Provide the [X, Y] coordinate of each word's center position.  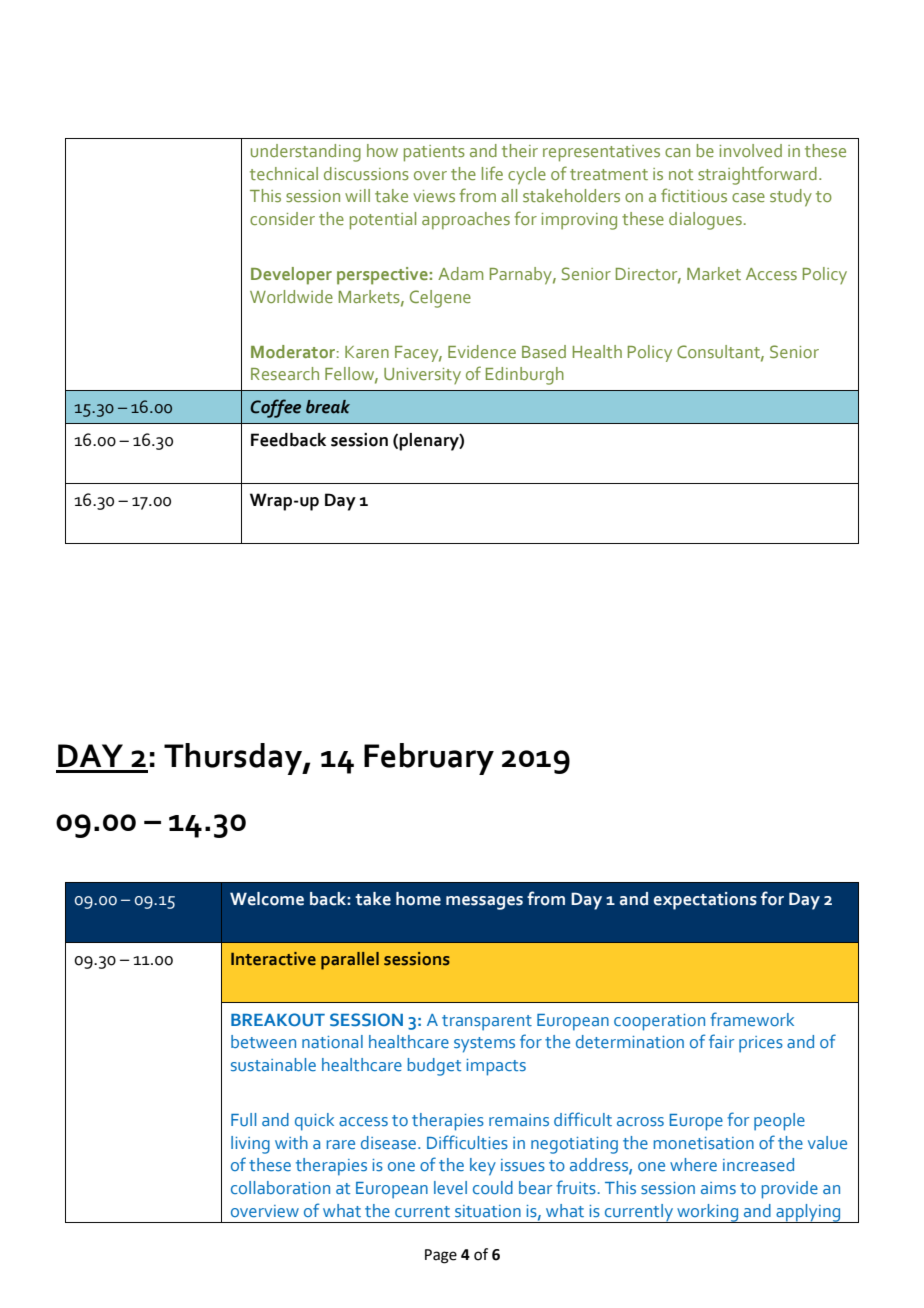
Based [544, 351]
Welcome [267, 899]
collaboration [280, 1187]
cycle [527, 176]
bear [535, 1187]
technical [284, 173]
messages [484, 903]
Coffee [275, 408]
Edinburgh [525, 376]
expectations [705, 901]
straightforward [757, 175]
